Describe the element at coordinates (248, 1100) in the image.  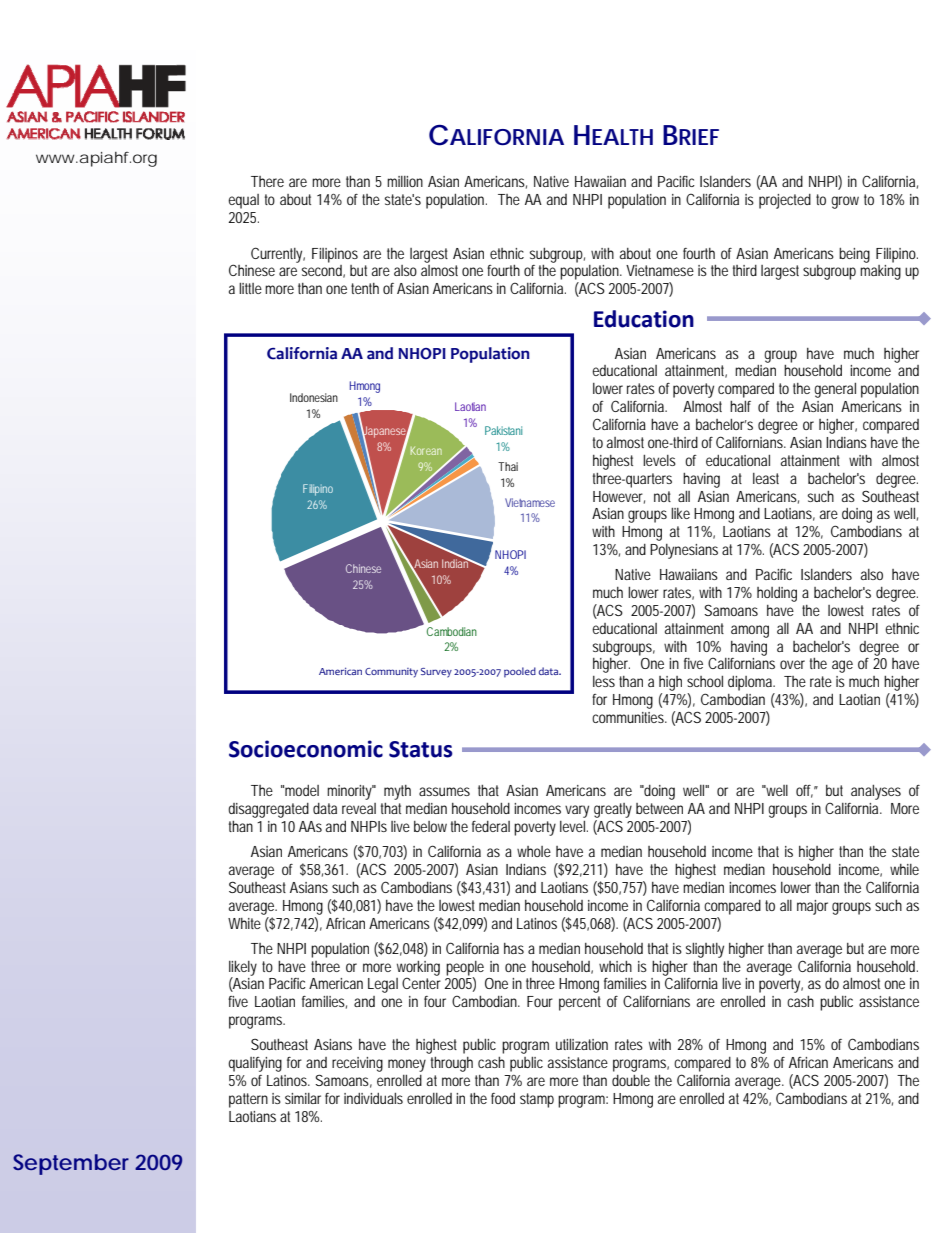
I see `pattern` at that location.
